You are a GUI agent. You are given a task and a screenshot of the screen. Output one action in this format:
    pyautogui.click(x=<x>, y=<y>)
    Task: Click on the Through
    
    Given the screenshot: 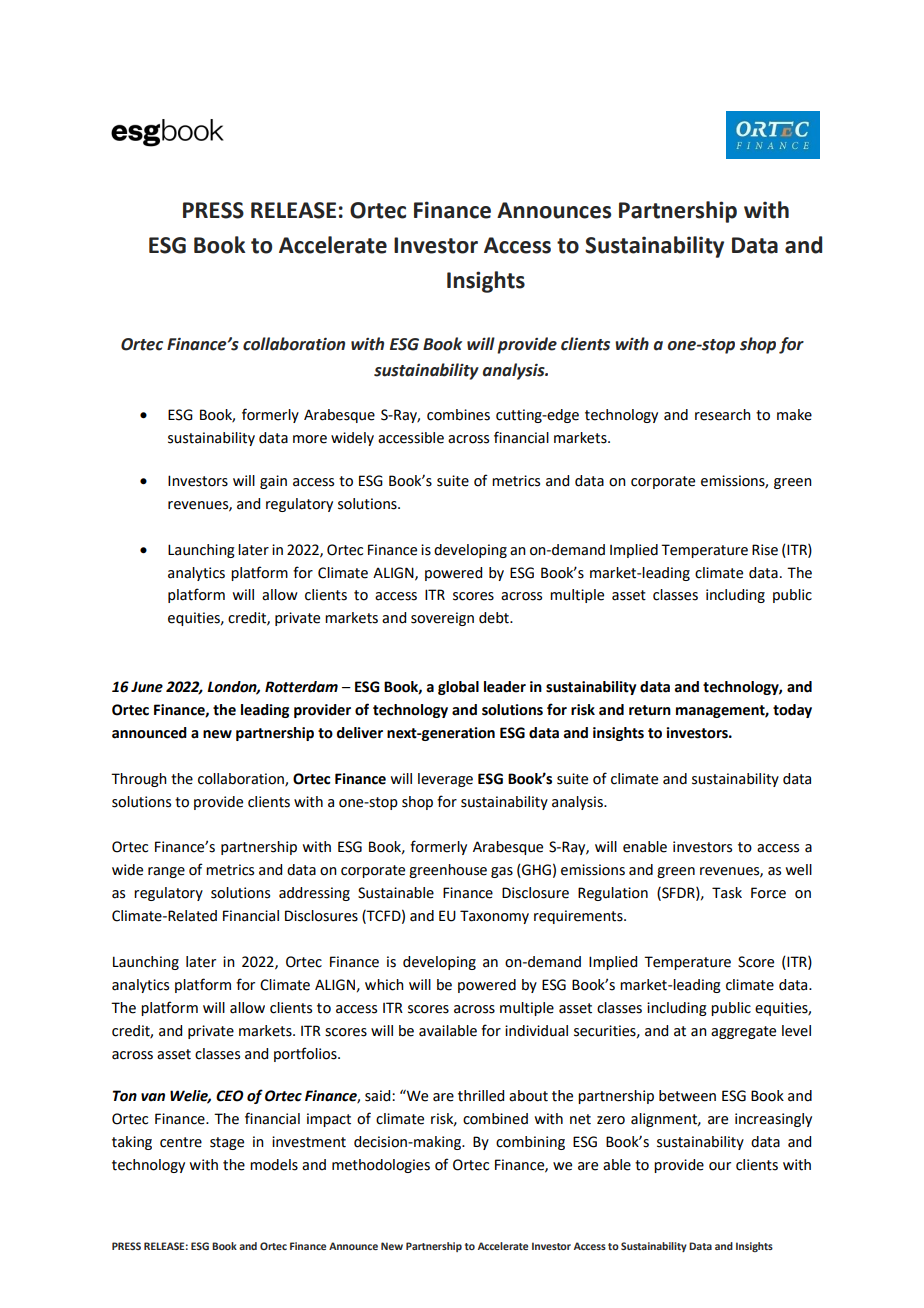 What is the action you would take?
    pyautogui.click(x=139, y=780)
